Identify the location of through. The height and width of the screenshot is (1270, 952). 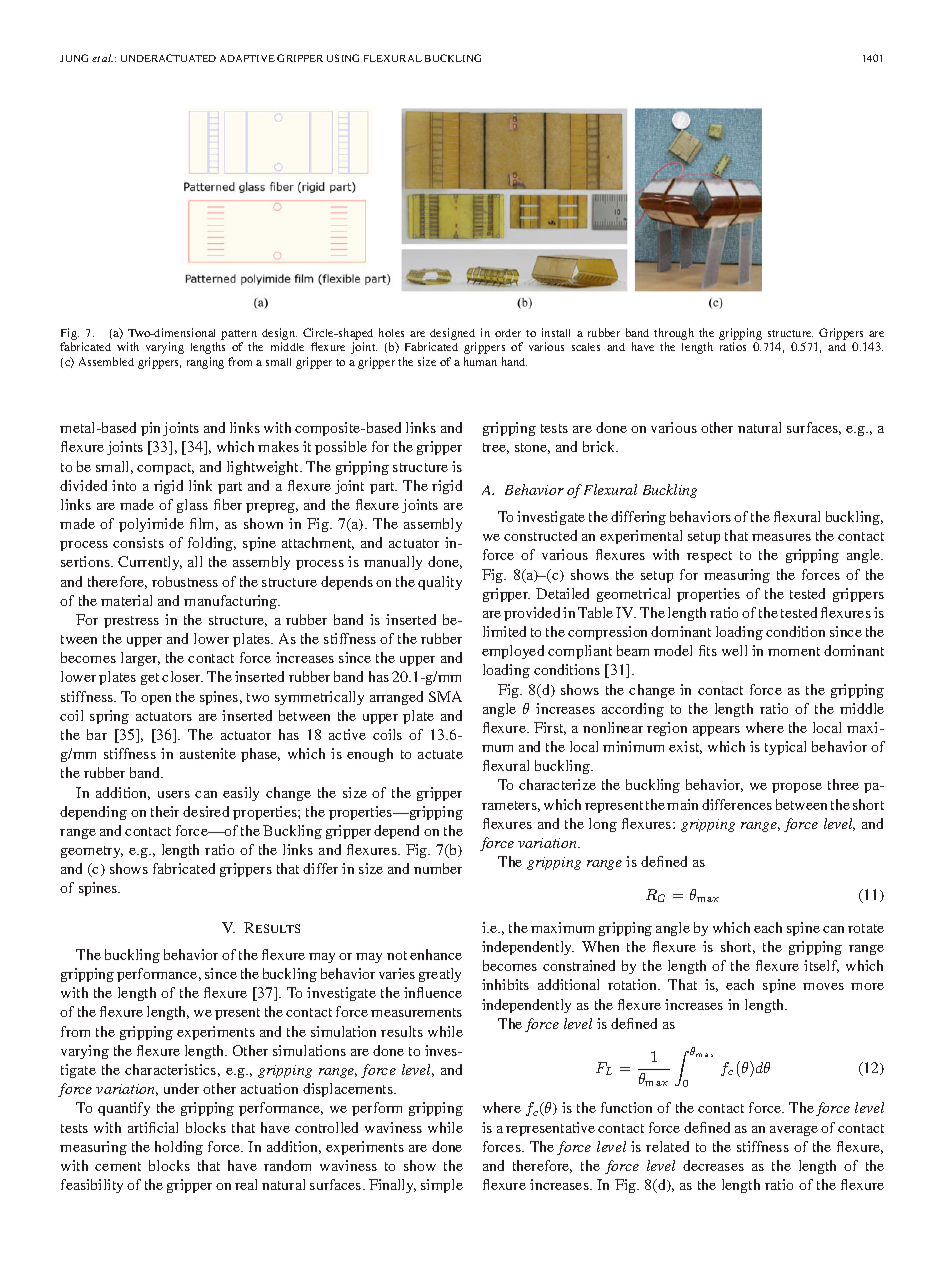
(674, 335).
